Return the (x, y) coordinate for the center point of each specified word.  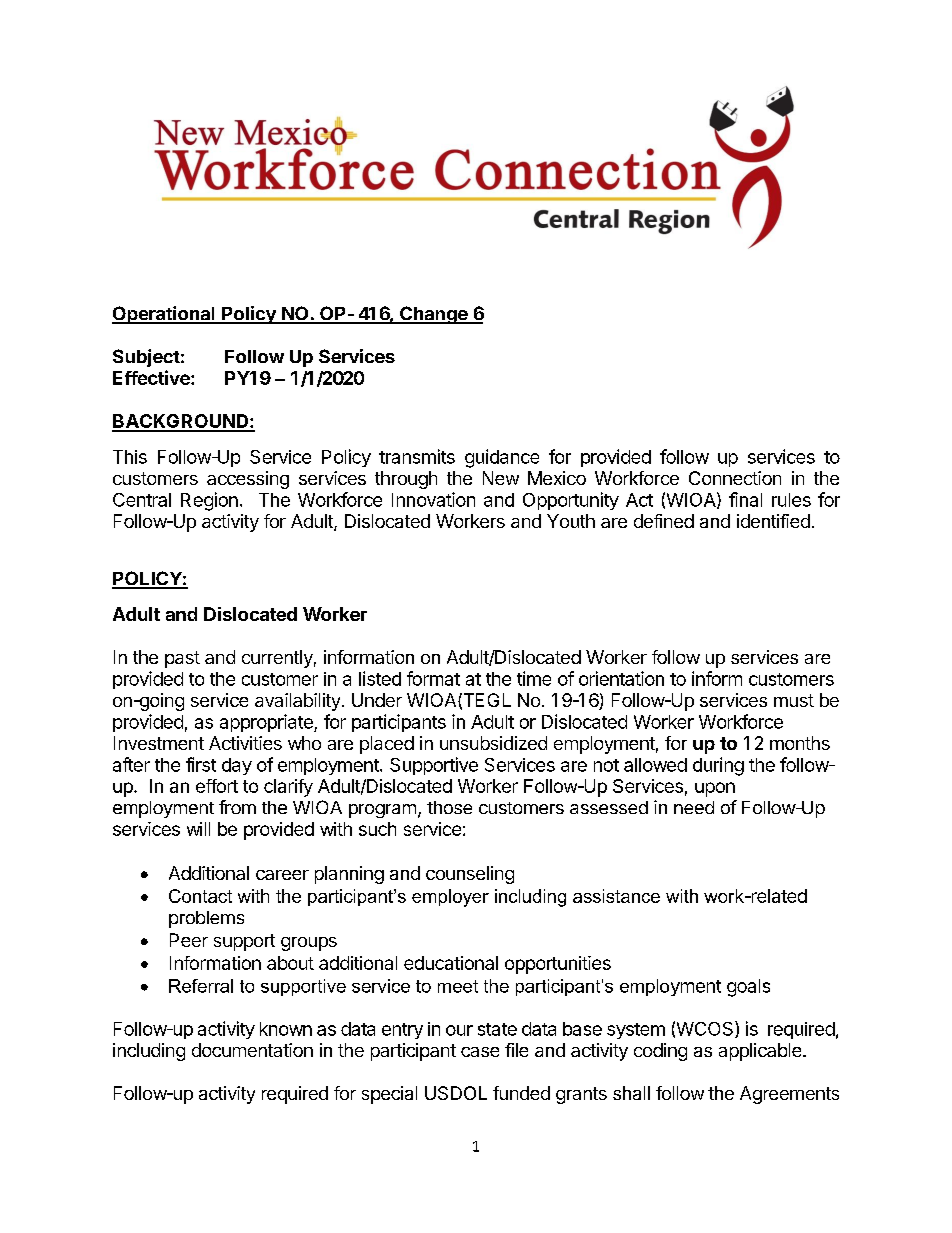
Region (209, 501)
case (480, 1052)
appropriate (267, 723)
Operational (164, 315)
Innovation (433, 499)
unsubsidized (493, 743)
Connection (735, 478)
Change (434, 315)
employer (450, 898)
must (794, 700)
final (745, 499)
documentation (252, 1050)
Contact (200, 896)
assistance (616, 896)
